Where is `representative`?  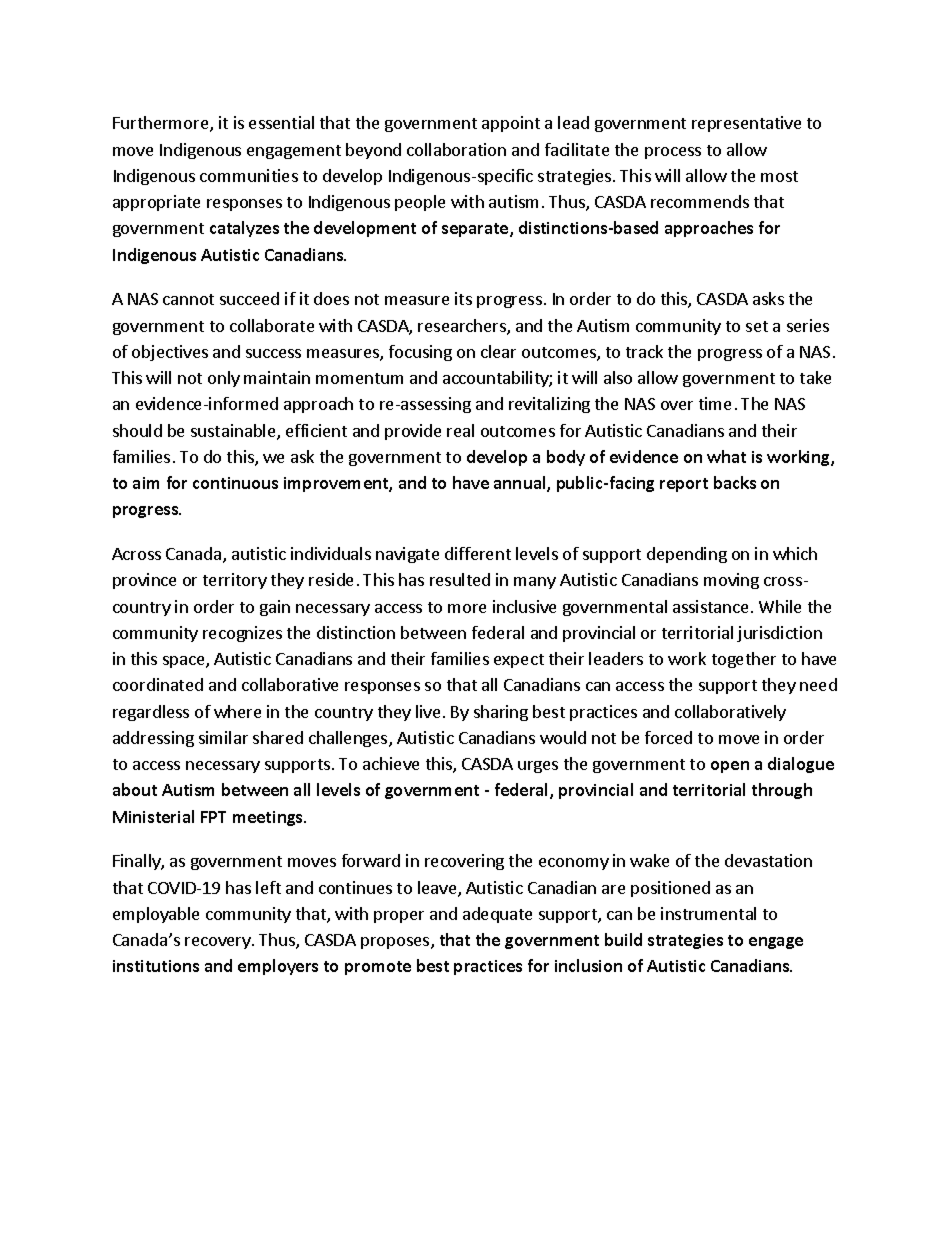 representative is located at coordinates (746, 124).
